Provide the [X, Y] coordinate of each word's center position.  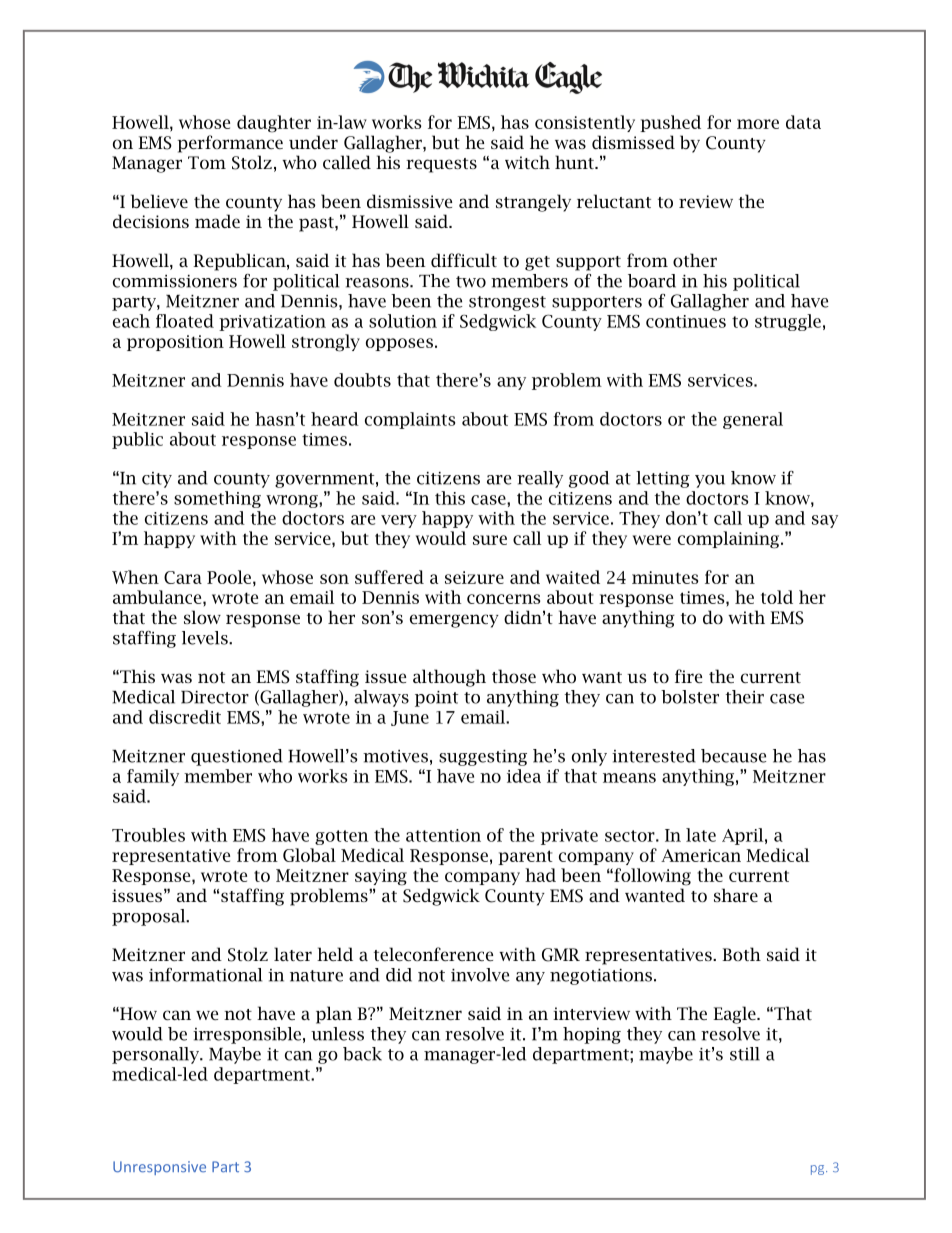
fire [688, 676]
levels [206, 638]
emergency [454, 621]
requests [441, 165]
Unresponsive [159, 1168]
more [758, 124]
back [362, 1054]
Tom [207, 162]
